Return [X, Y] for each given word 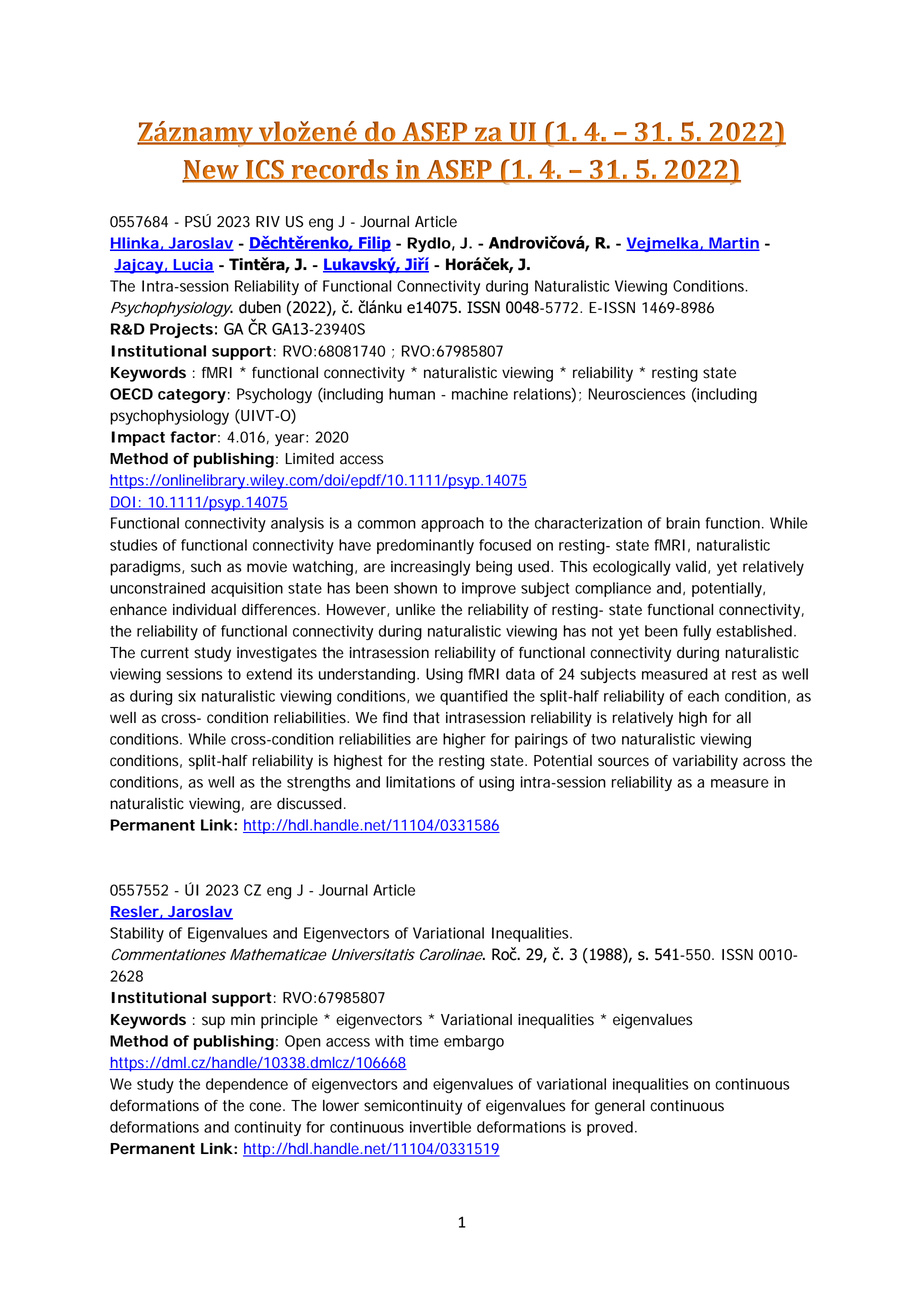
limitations [420, 782]
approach [452, 524]
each [703, 696]
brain [683, 523]
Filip [374, 244]
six [187, 696]
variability [705, 762]
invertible [440, 1127]
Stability [137, 934]
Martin [733, 244]
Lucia [193, 266]
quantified [474, 697]
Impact [138, 438]
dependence [247, 1085]
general [620, 1107]
